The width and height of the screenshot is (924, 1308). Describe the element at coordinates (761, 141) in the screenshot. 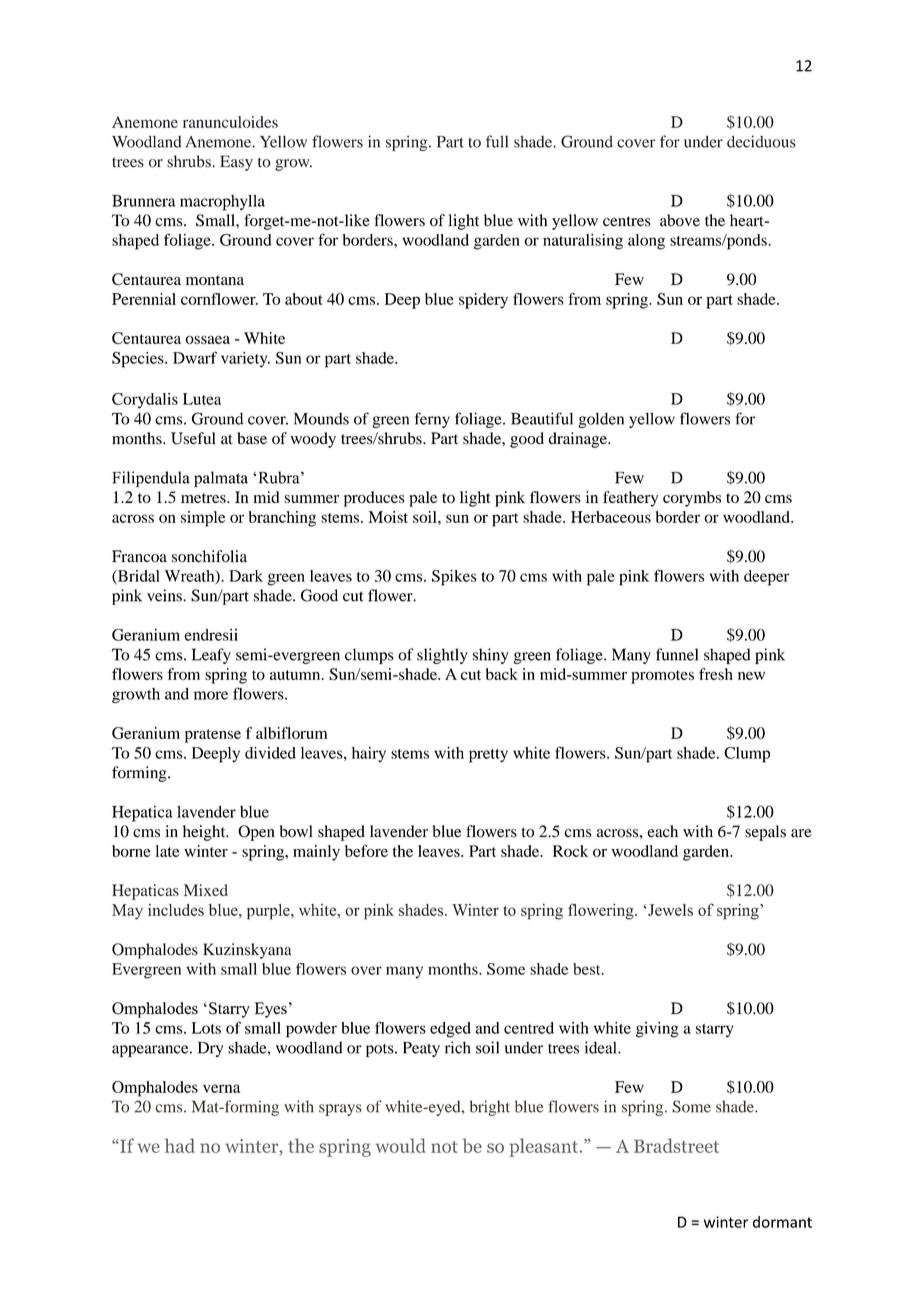

I see `deciduous` at that location.
